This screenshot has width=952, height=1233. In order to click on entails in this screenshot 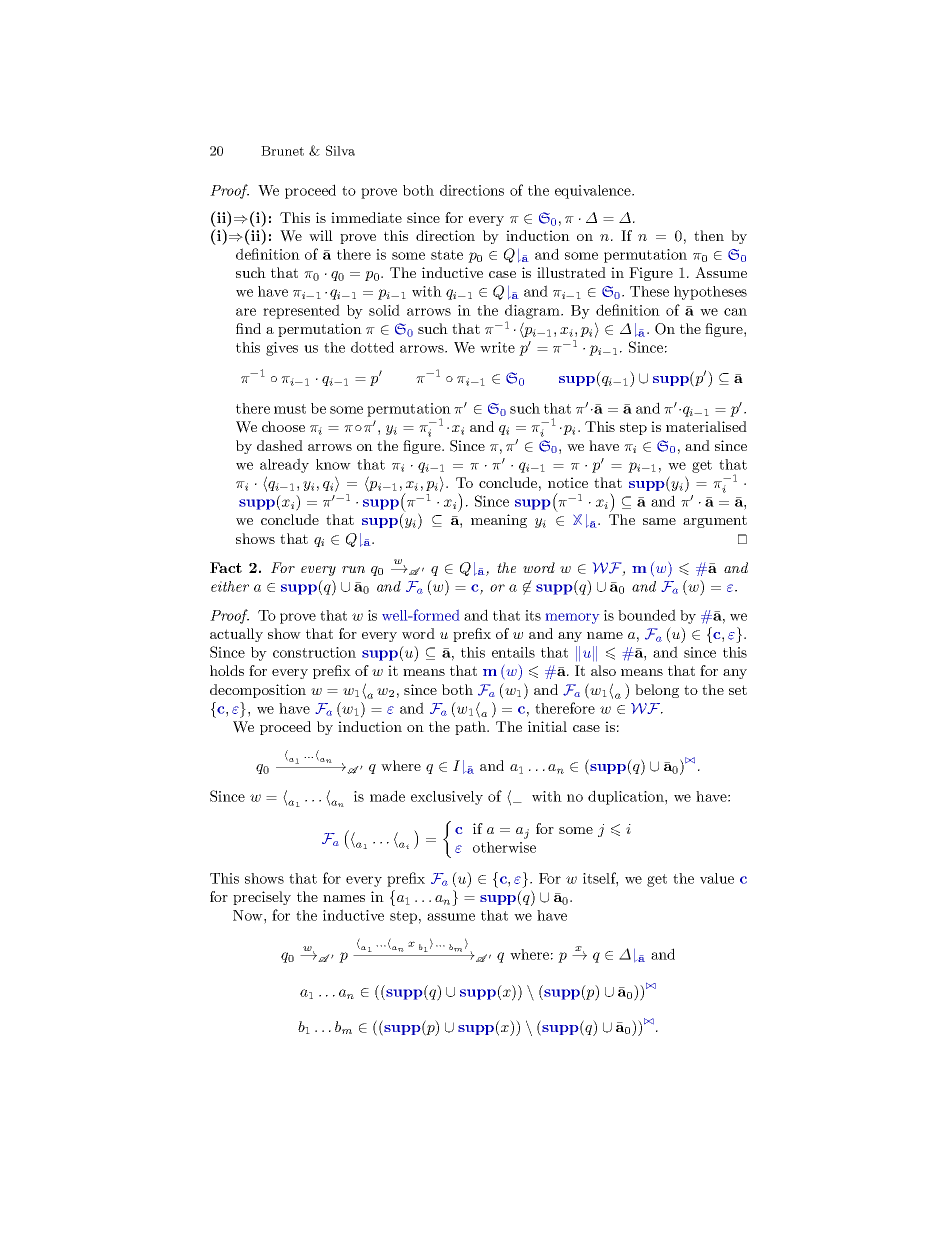, I will do `click(513, 652)`.
